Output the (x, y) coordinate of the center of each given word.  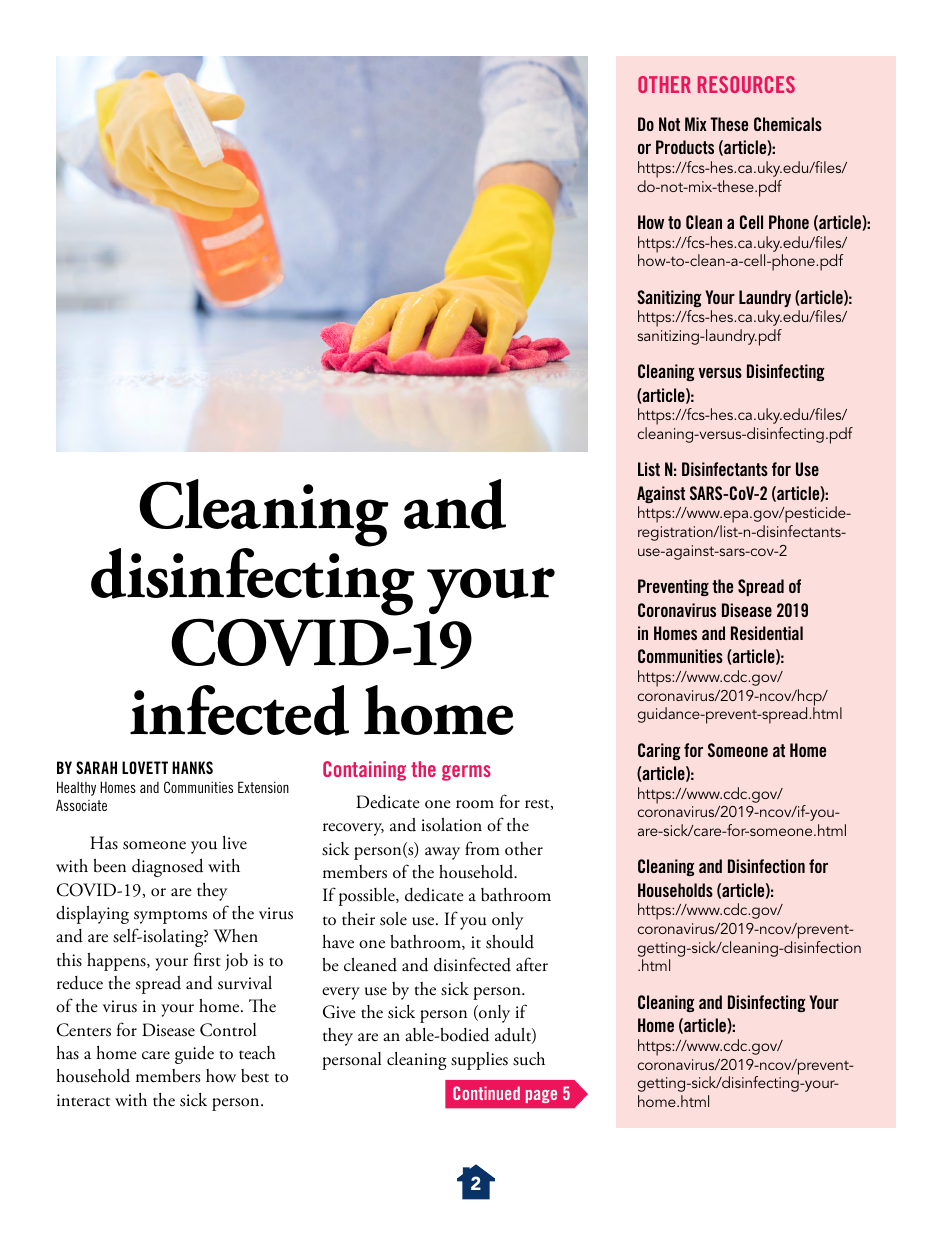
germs (466, 773)
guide (194, 1054)
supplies (479, 1061)
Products (685, 147)
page (541, 1096)
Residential (767, 633)
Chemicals (788, 124)
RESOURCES (746, 84)
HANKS (192, 767)
